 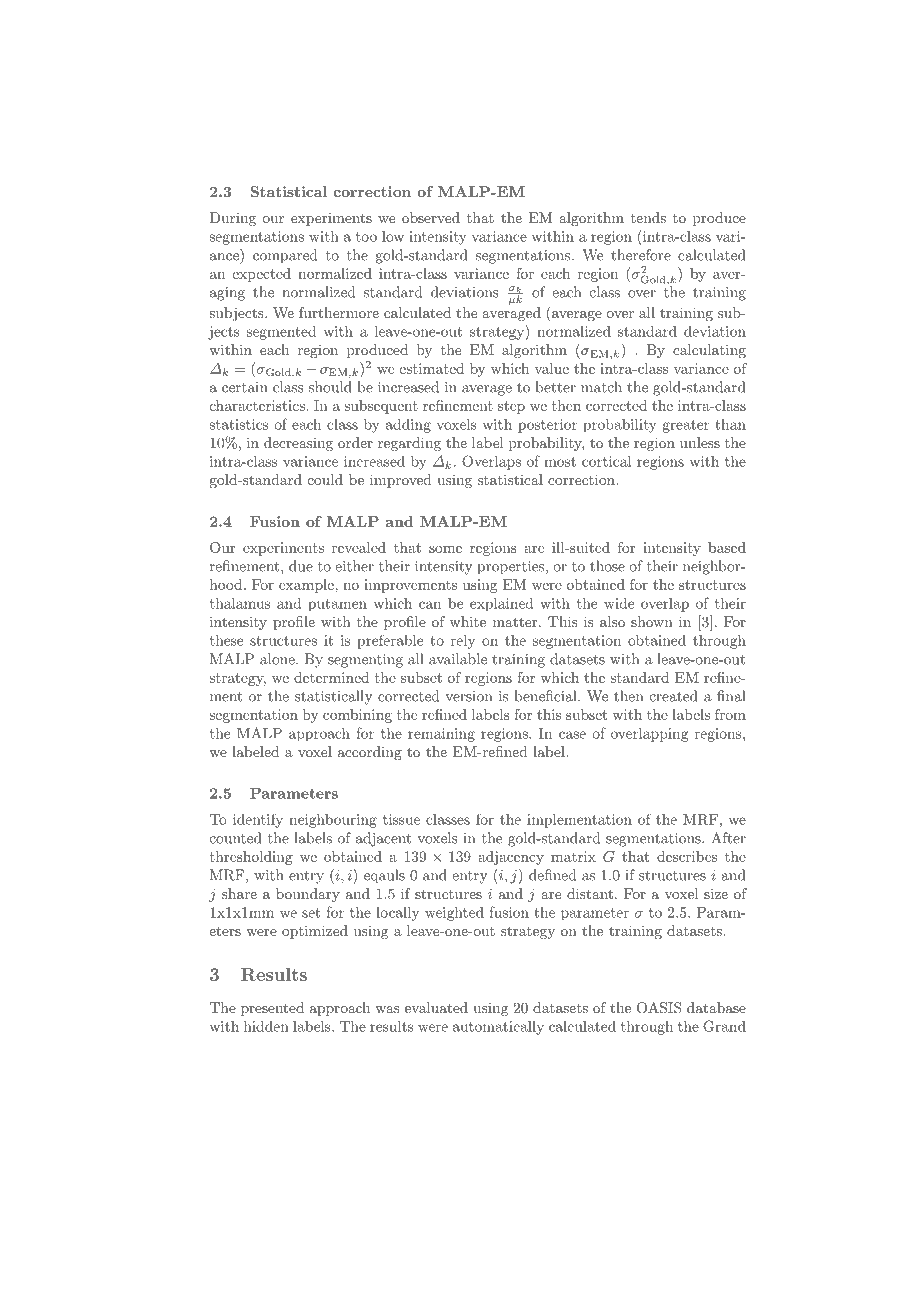 I want to click on unless, so click(x=700, y=442).
